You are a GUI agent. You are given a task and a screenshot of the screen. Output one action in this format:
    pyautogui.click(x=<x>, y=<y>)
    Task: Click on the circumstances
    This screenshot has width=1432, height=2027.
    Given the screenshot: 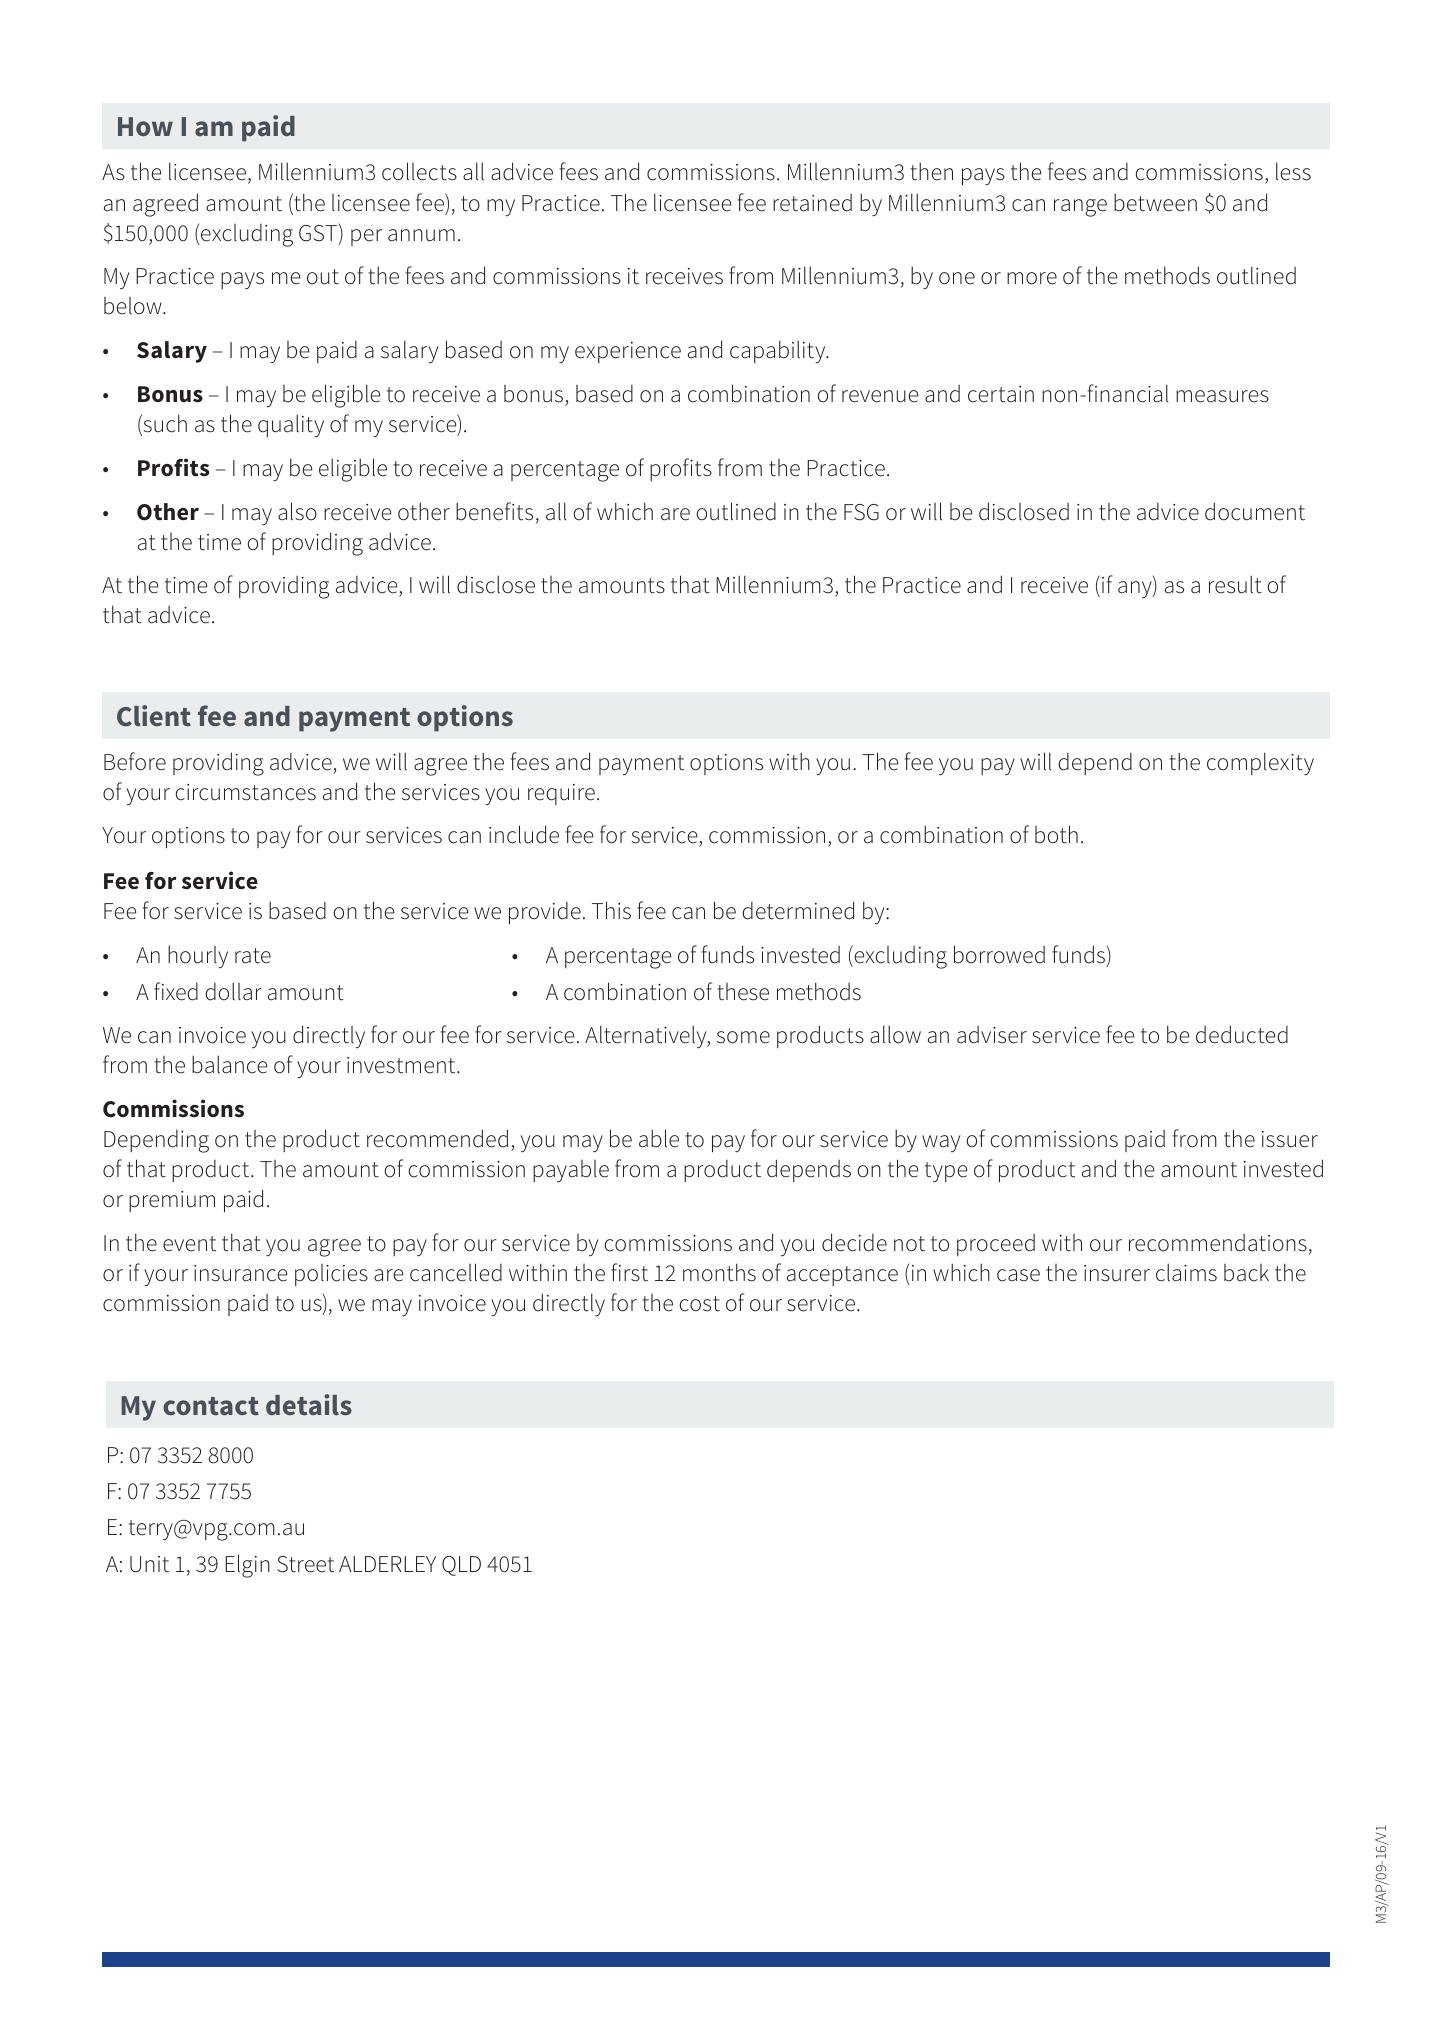 What is the action you would take?
    pyautogui.click(x=245, y=792)
